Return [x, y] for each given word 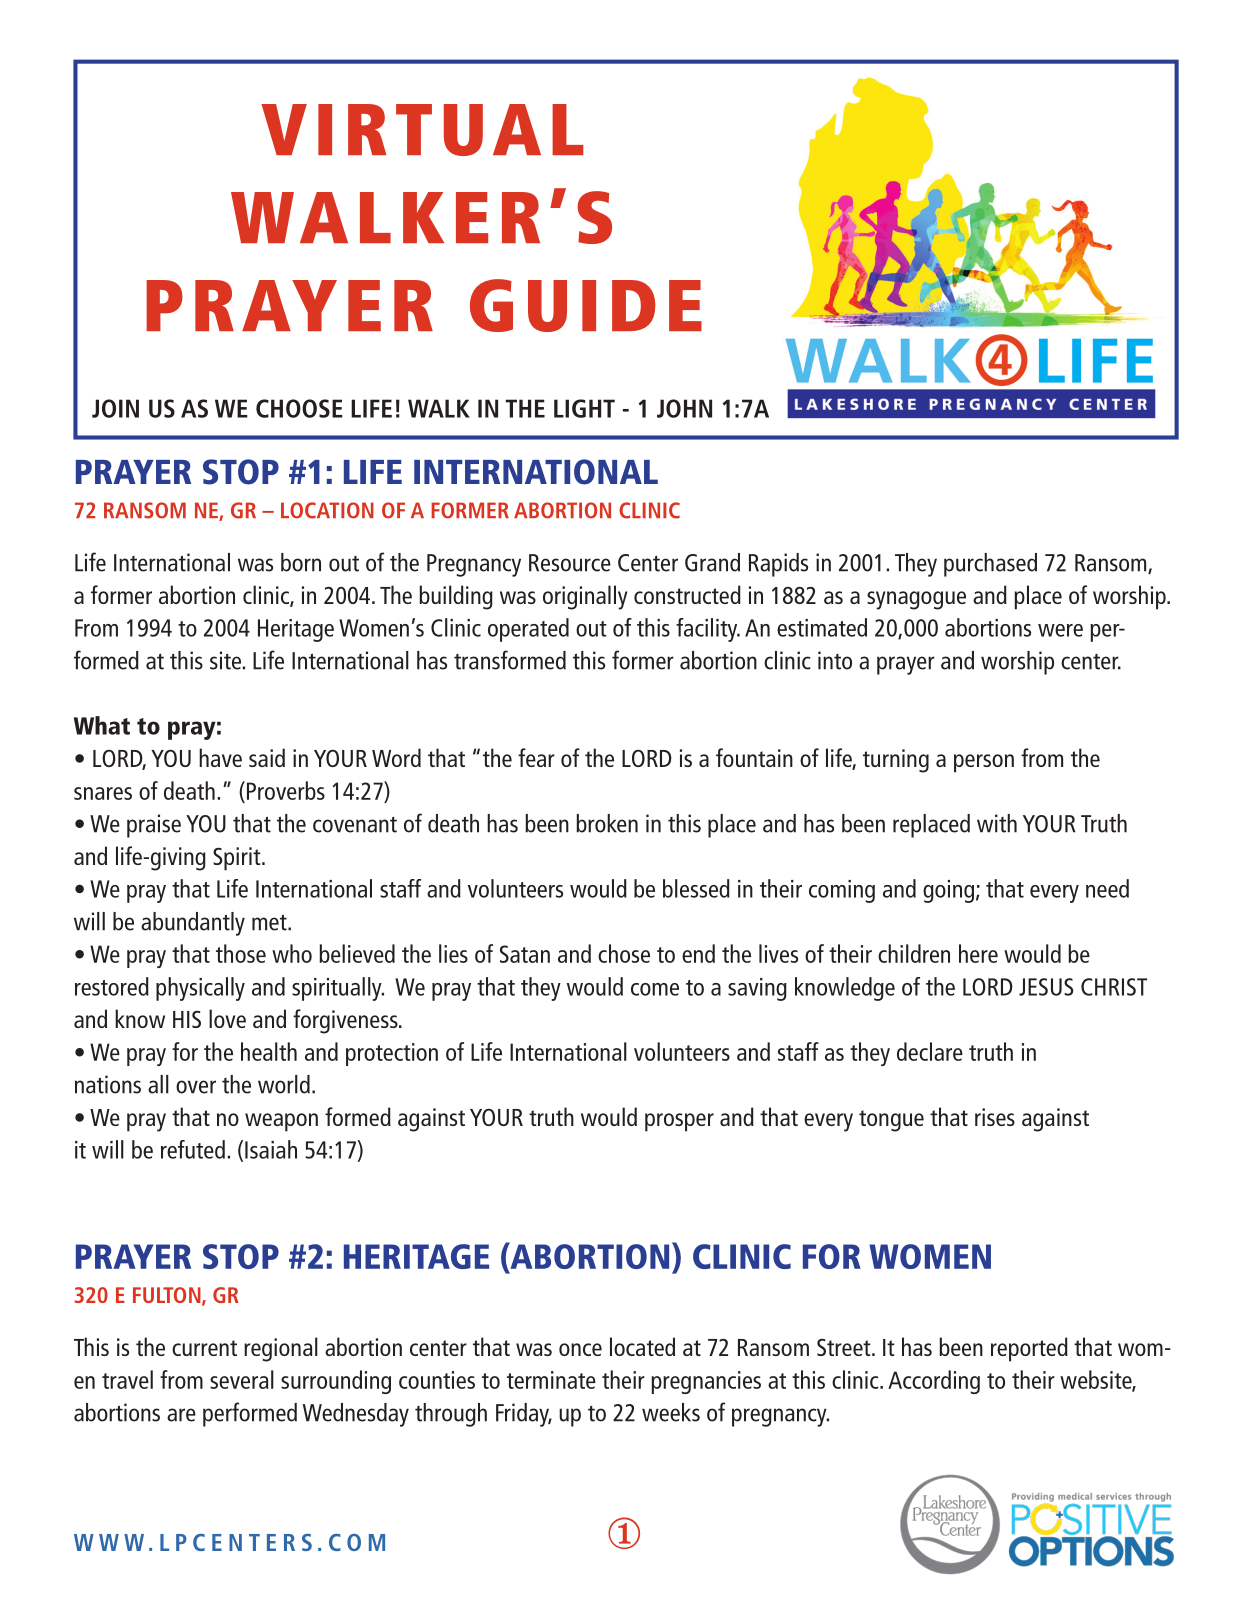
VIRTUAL [422, 130]
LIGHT [584, 408]
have [220, 757]
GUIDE [586, 305]
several [242, 1379]
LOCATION [327, 510]
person [984, 763]
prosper [679, 1122]
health [269, 1051]
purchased [990, 565]
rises [995, 1117]
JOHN [684, 408]
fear [536, 757]
